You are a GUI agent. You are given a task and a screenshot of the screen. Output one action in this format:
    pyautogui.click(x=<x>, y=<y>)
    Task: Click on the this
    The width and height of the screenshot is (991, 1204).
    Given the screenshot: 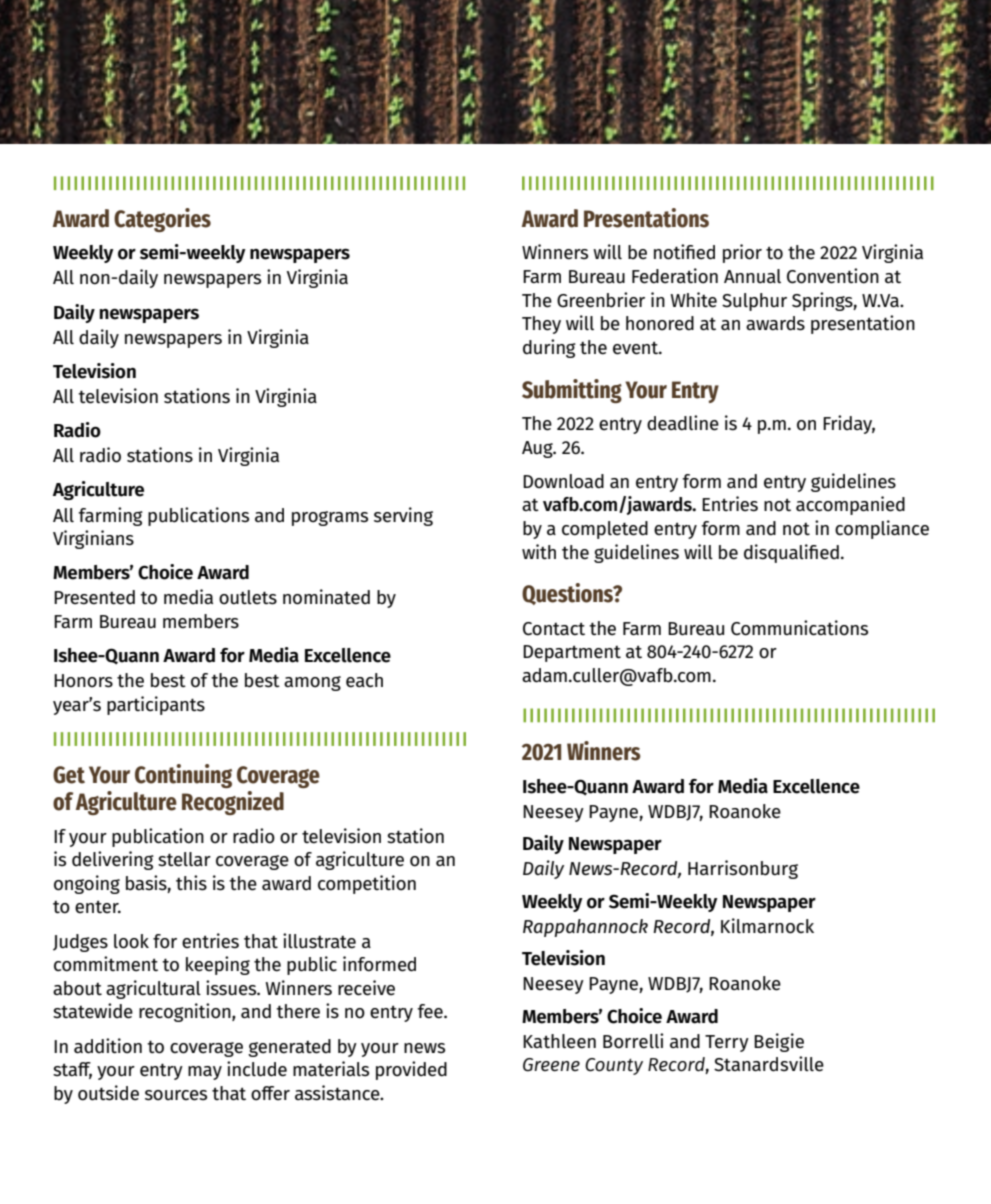 What is the action you would take?
    pyautogui.click(x=191, y=883)
